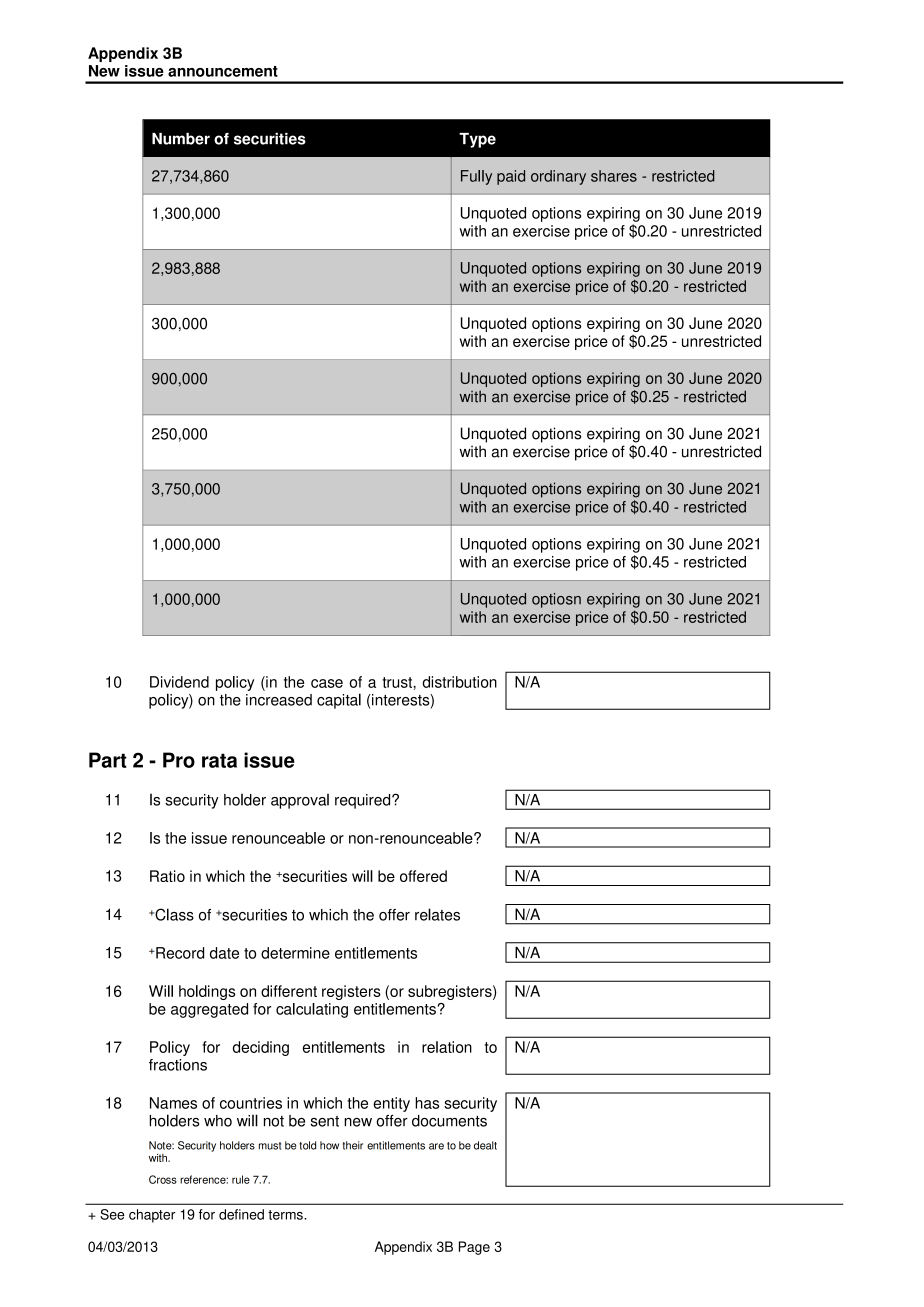 The image size is (924, 1307). I want to click on chapter, so click(152, 1216).
